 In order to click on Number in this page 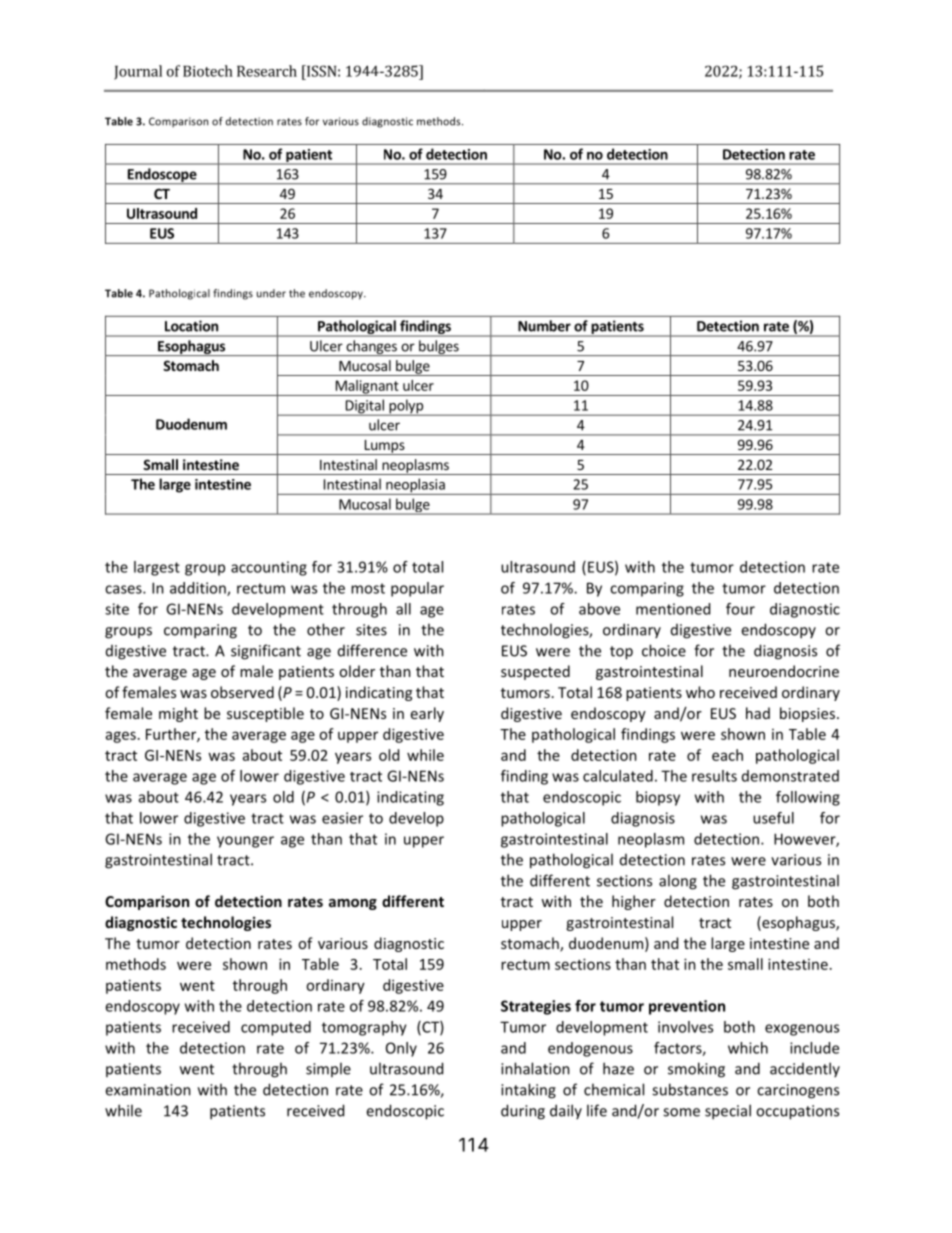, I will do `click(544, 326)`.
